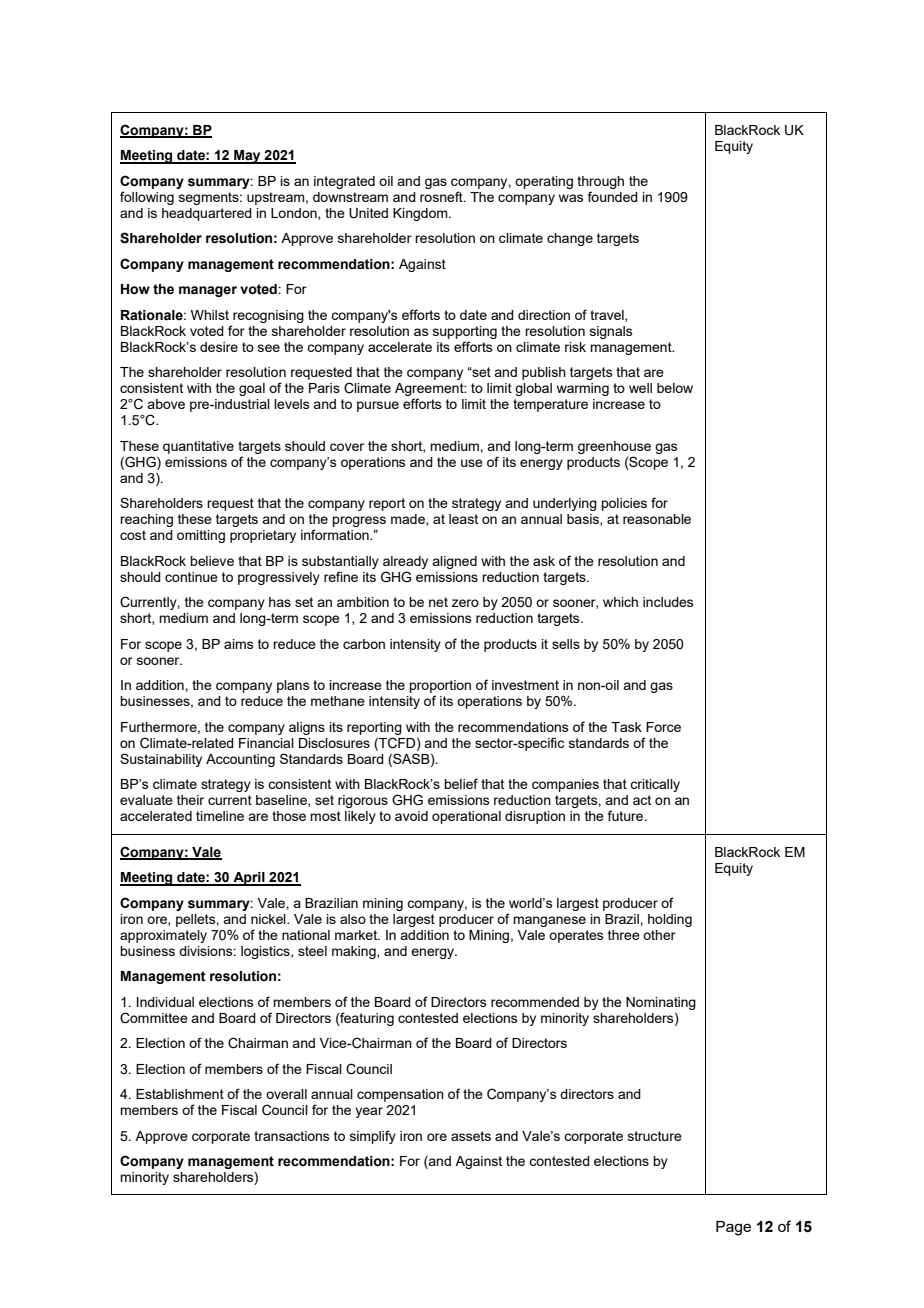 The height and width of the screenshot is (1308, 924). What do you see at coordinates (198, 447) in the screenshot?
I see `quantitative` at bounding box center [198, 447].
